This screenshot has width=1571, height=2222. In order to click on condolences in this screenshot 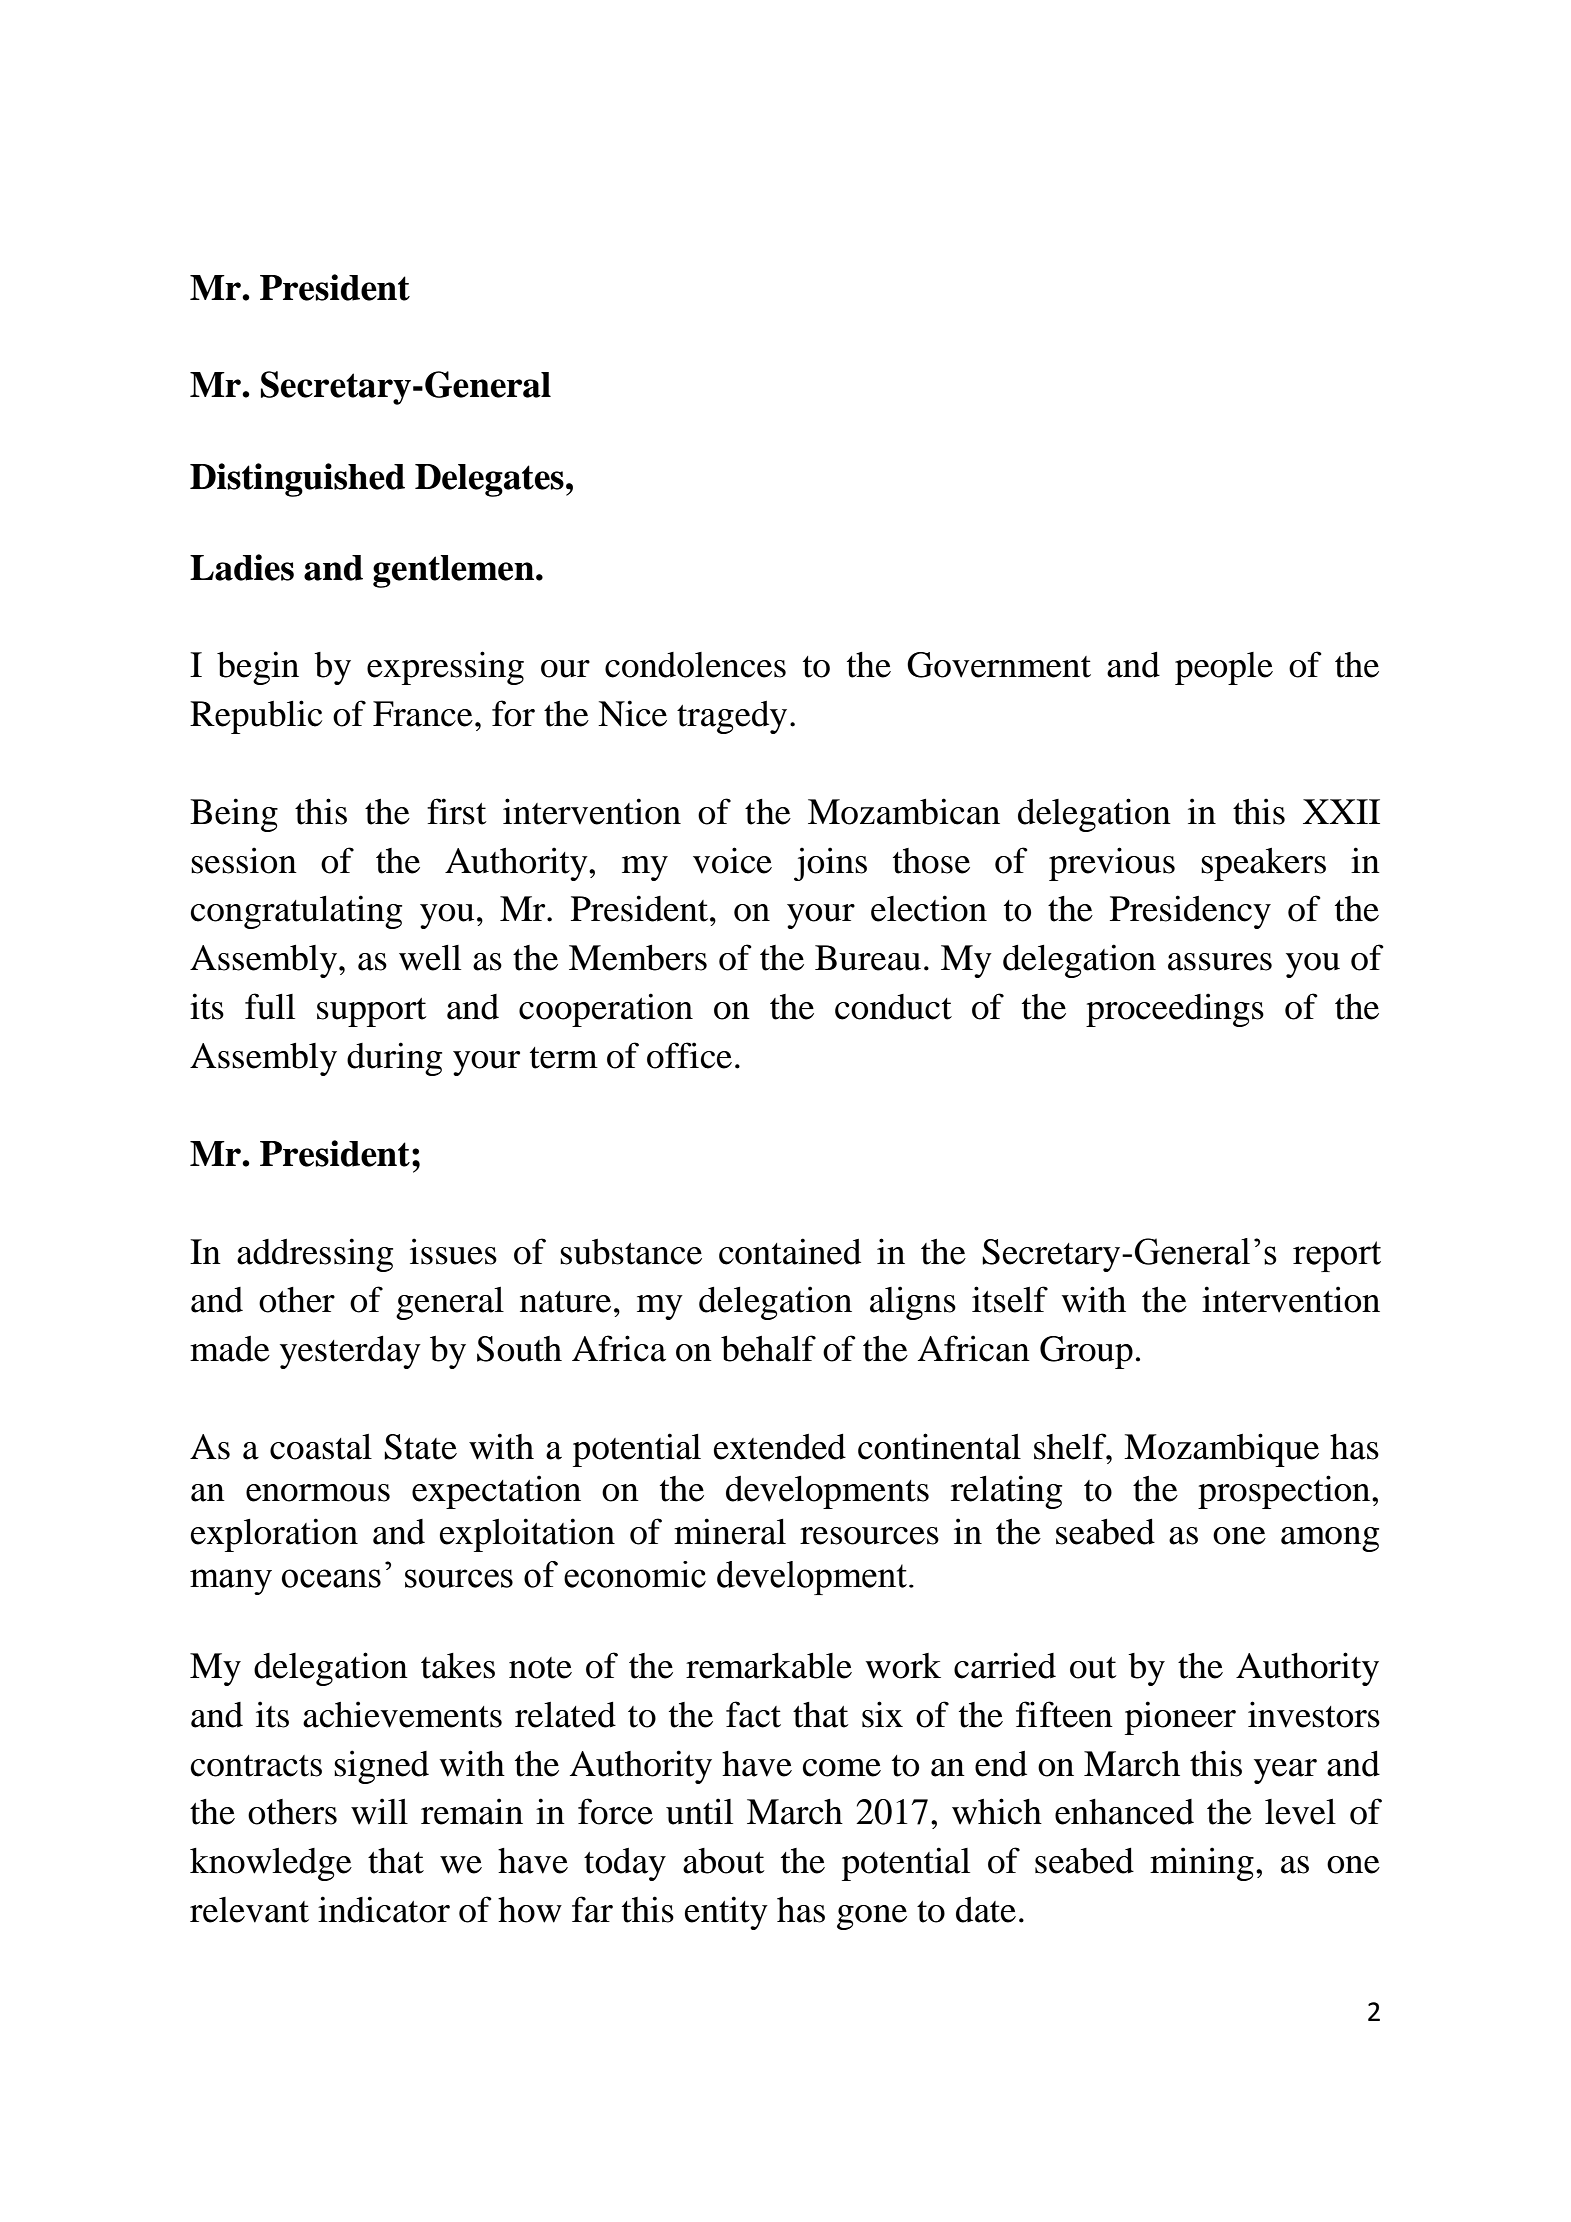, I will do `click(695, 665)`.
